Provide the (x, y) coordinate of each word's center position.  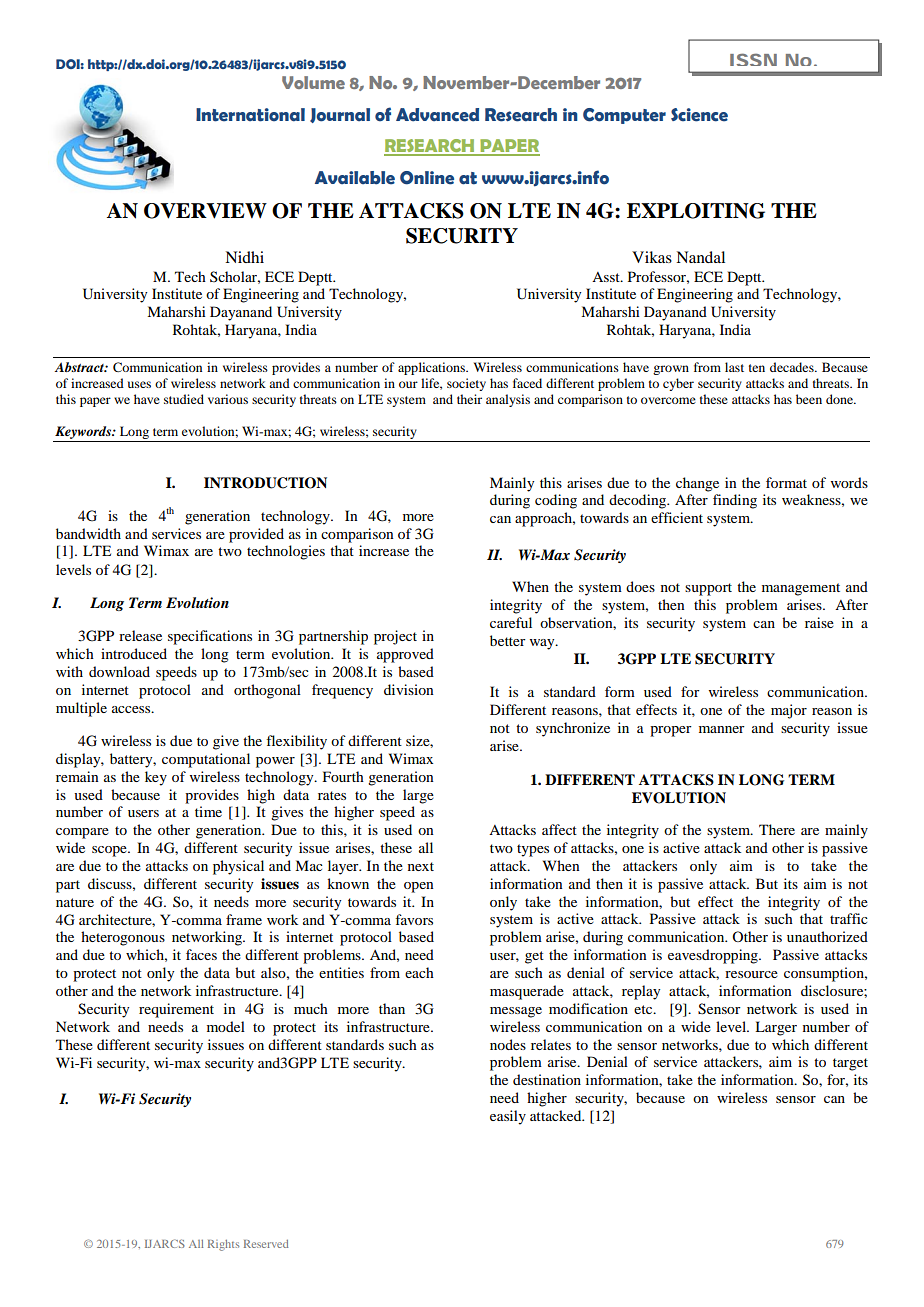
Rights (223, 1245)
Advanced (437, 115)
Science (699, 115)
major (789, 711)
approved (405, 655)
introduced (134, 653)
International (250, 115)
